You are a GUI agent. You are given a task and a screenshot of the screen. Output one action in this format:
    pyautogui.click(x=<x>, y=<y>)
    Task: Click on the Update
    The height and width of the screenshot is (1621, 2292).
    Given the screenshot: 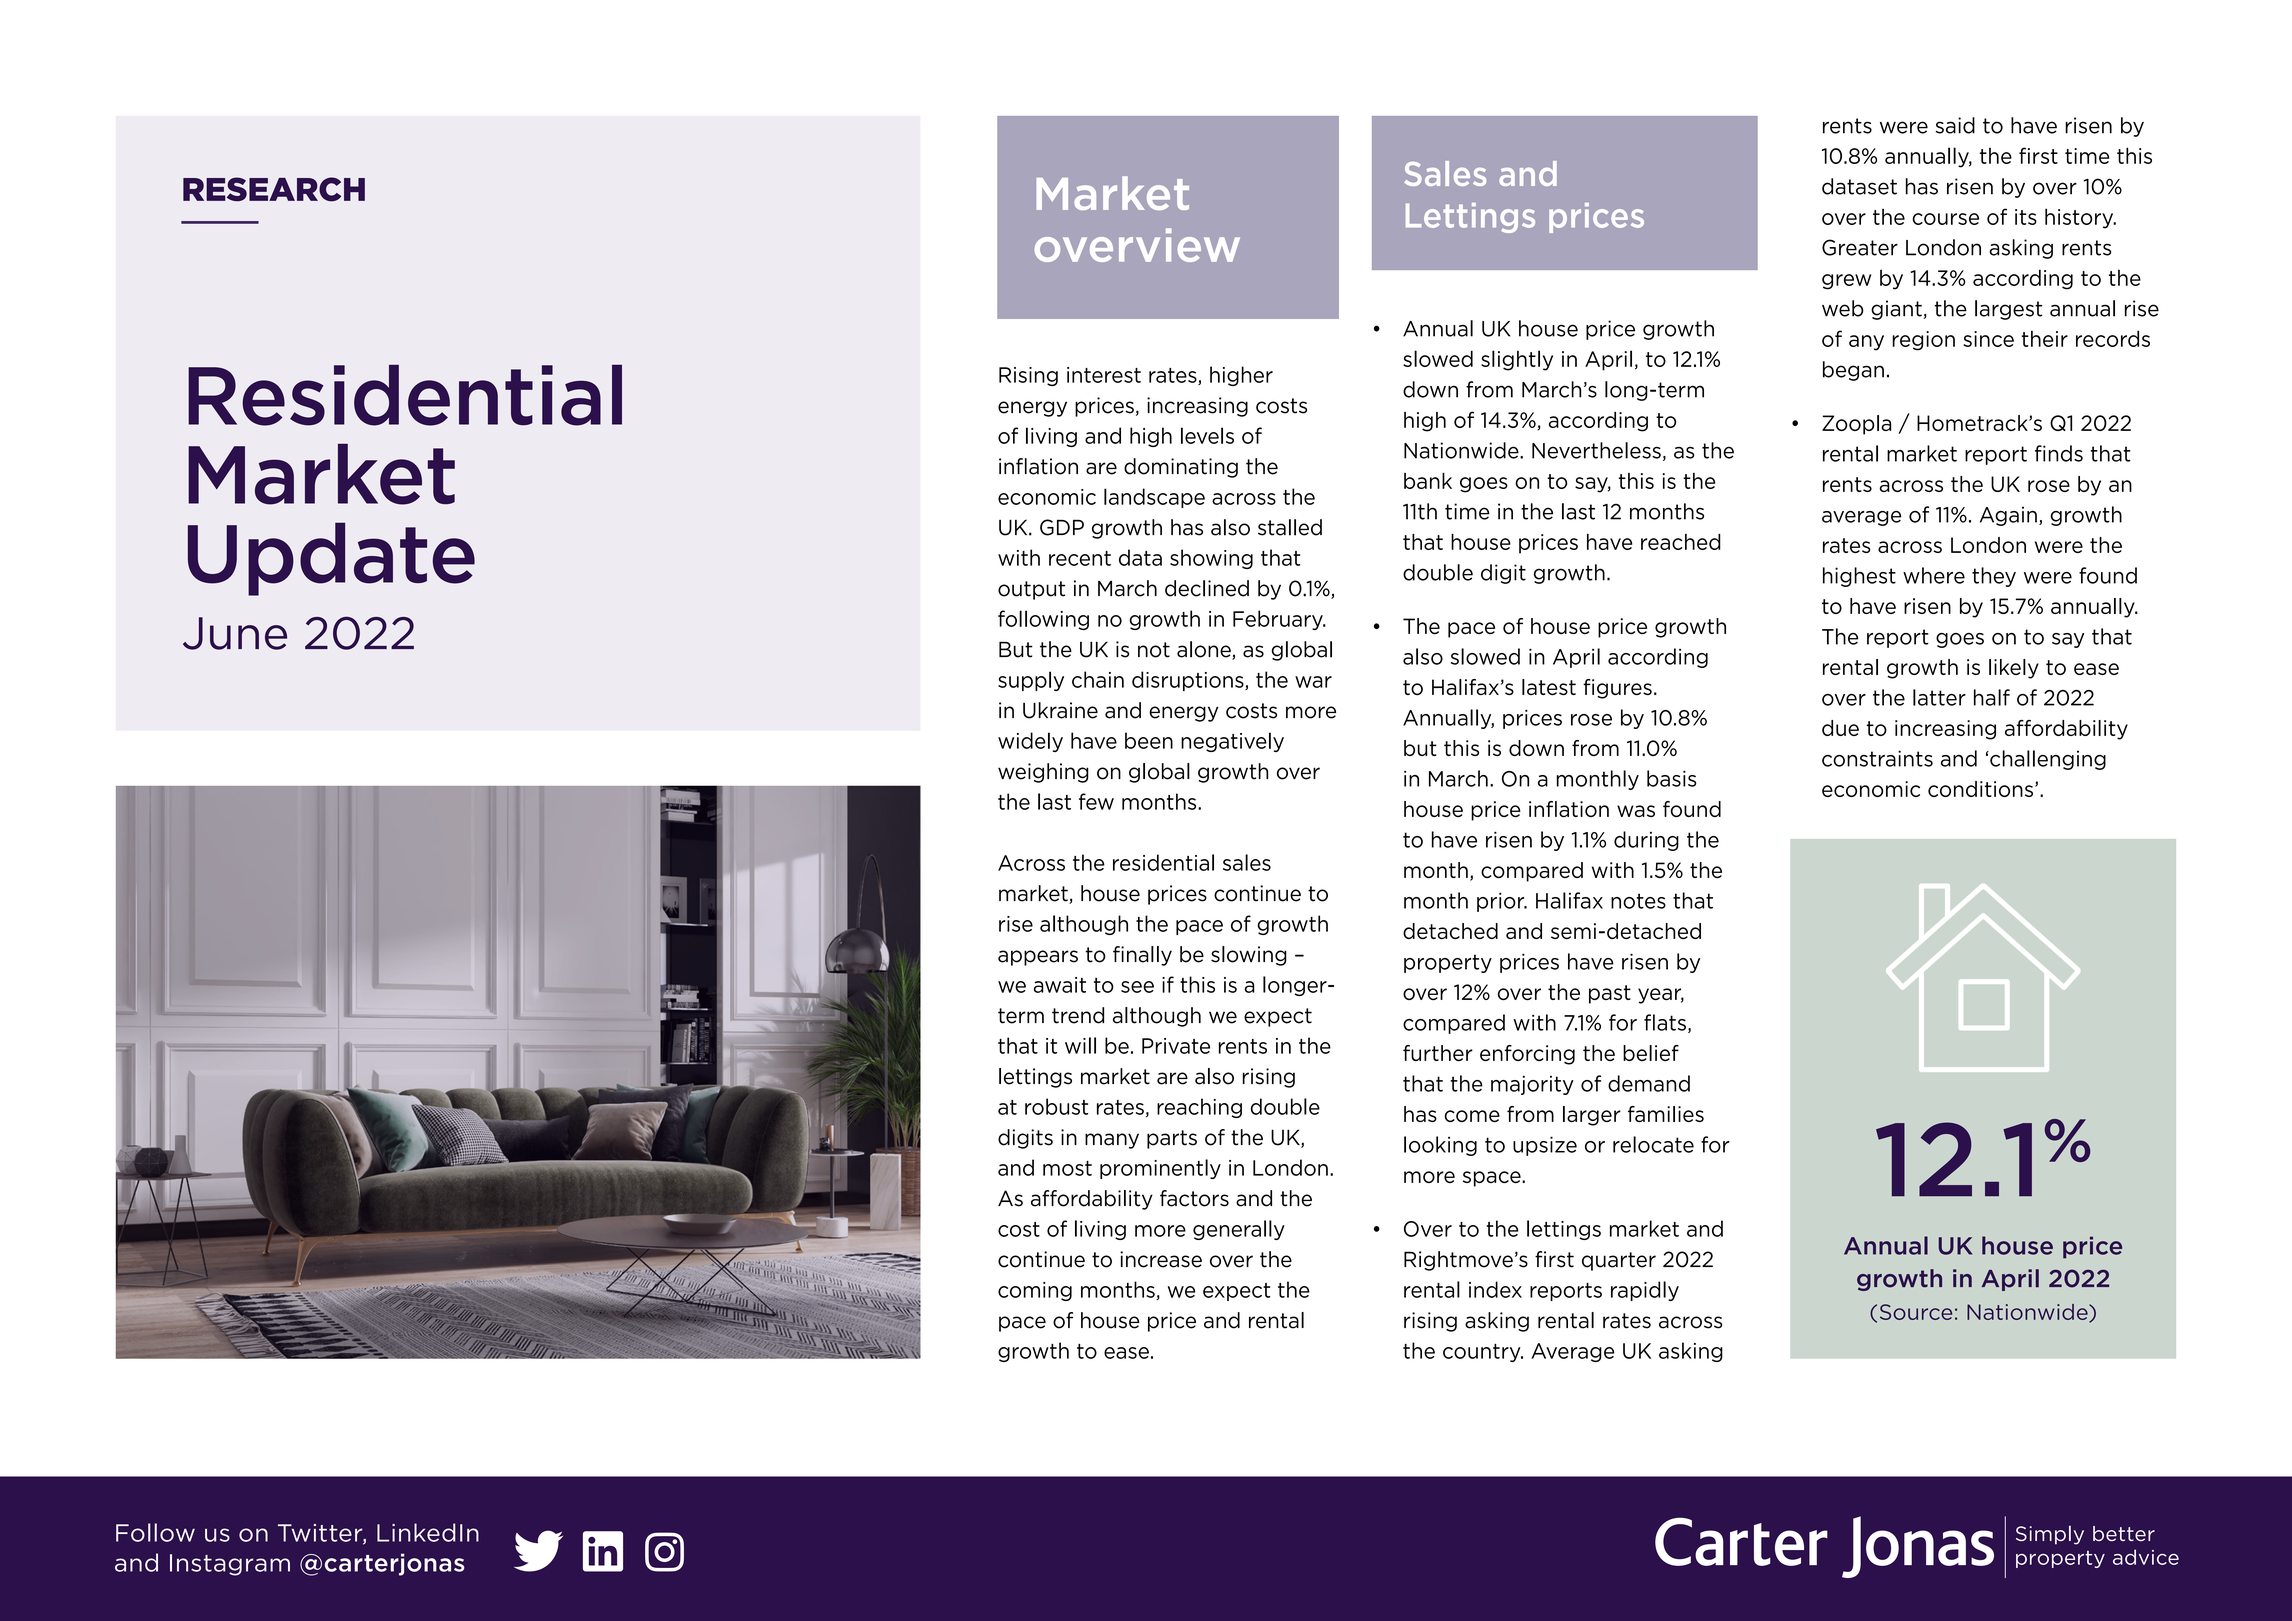 What is the action you would take?
    pyautogui.click(x=331, y=559)
